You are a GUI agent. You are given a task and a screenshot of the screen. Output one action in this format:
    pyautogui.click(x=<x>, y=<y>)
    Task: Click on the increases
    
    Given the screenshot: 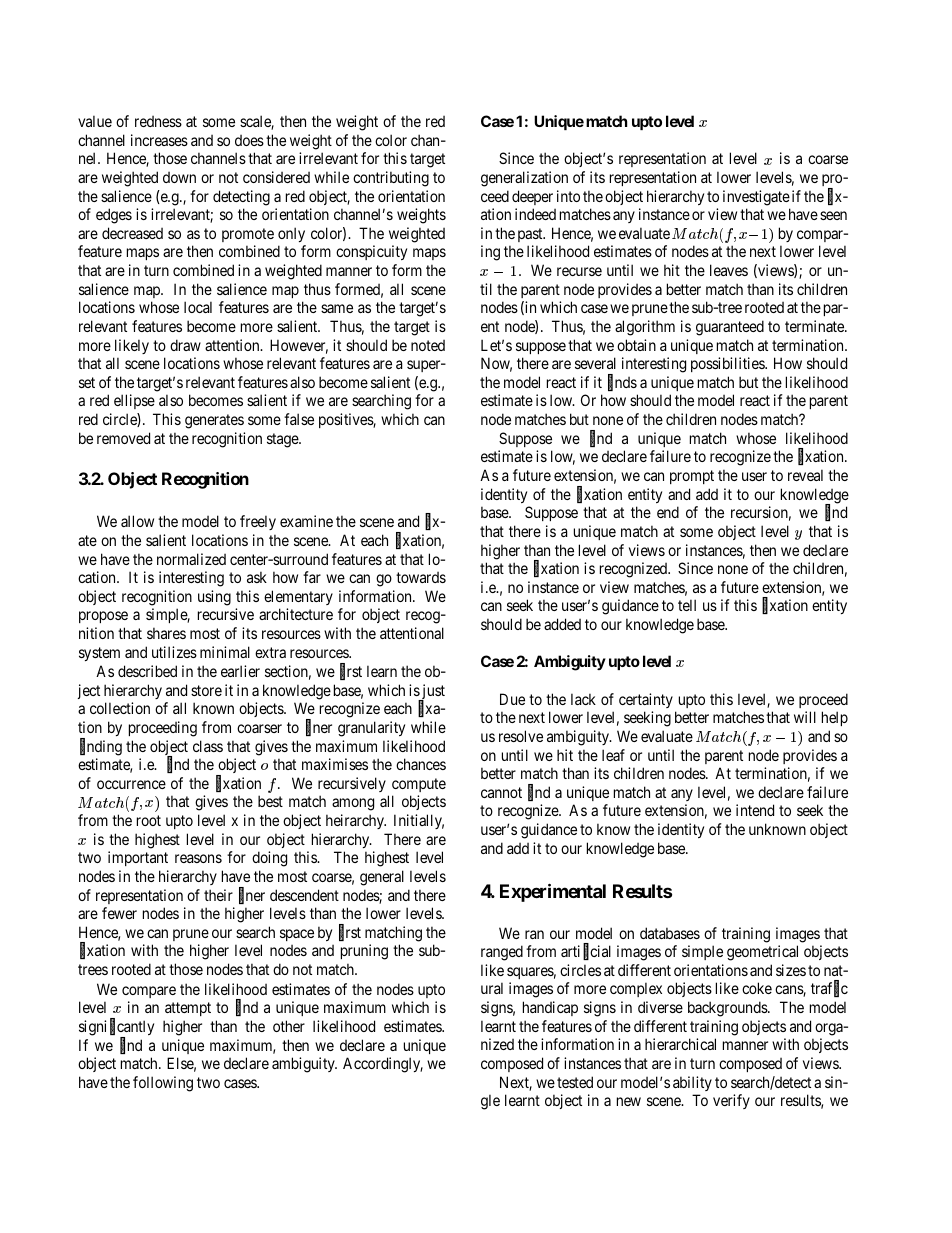 What is the action you would take?
    pyautogui.click(x=159, y=140)
